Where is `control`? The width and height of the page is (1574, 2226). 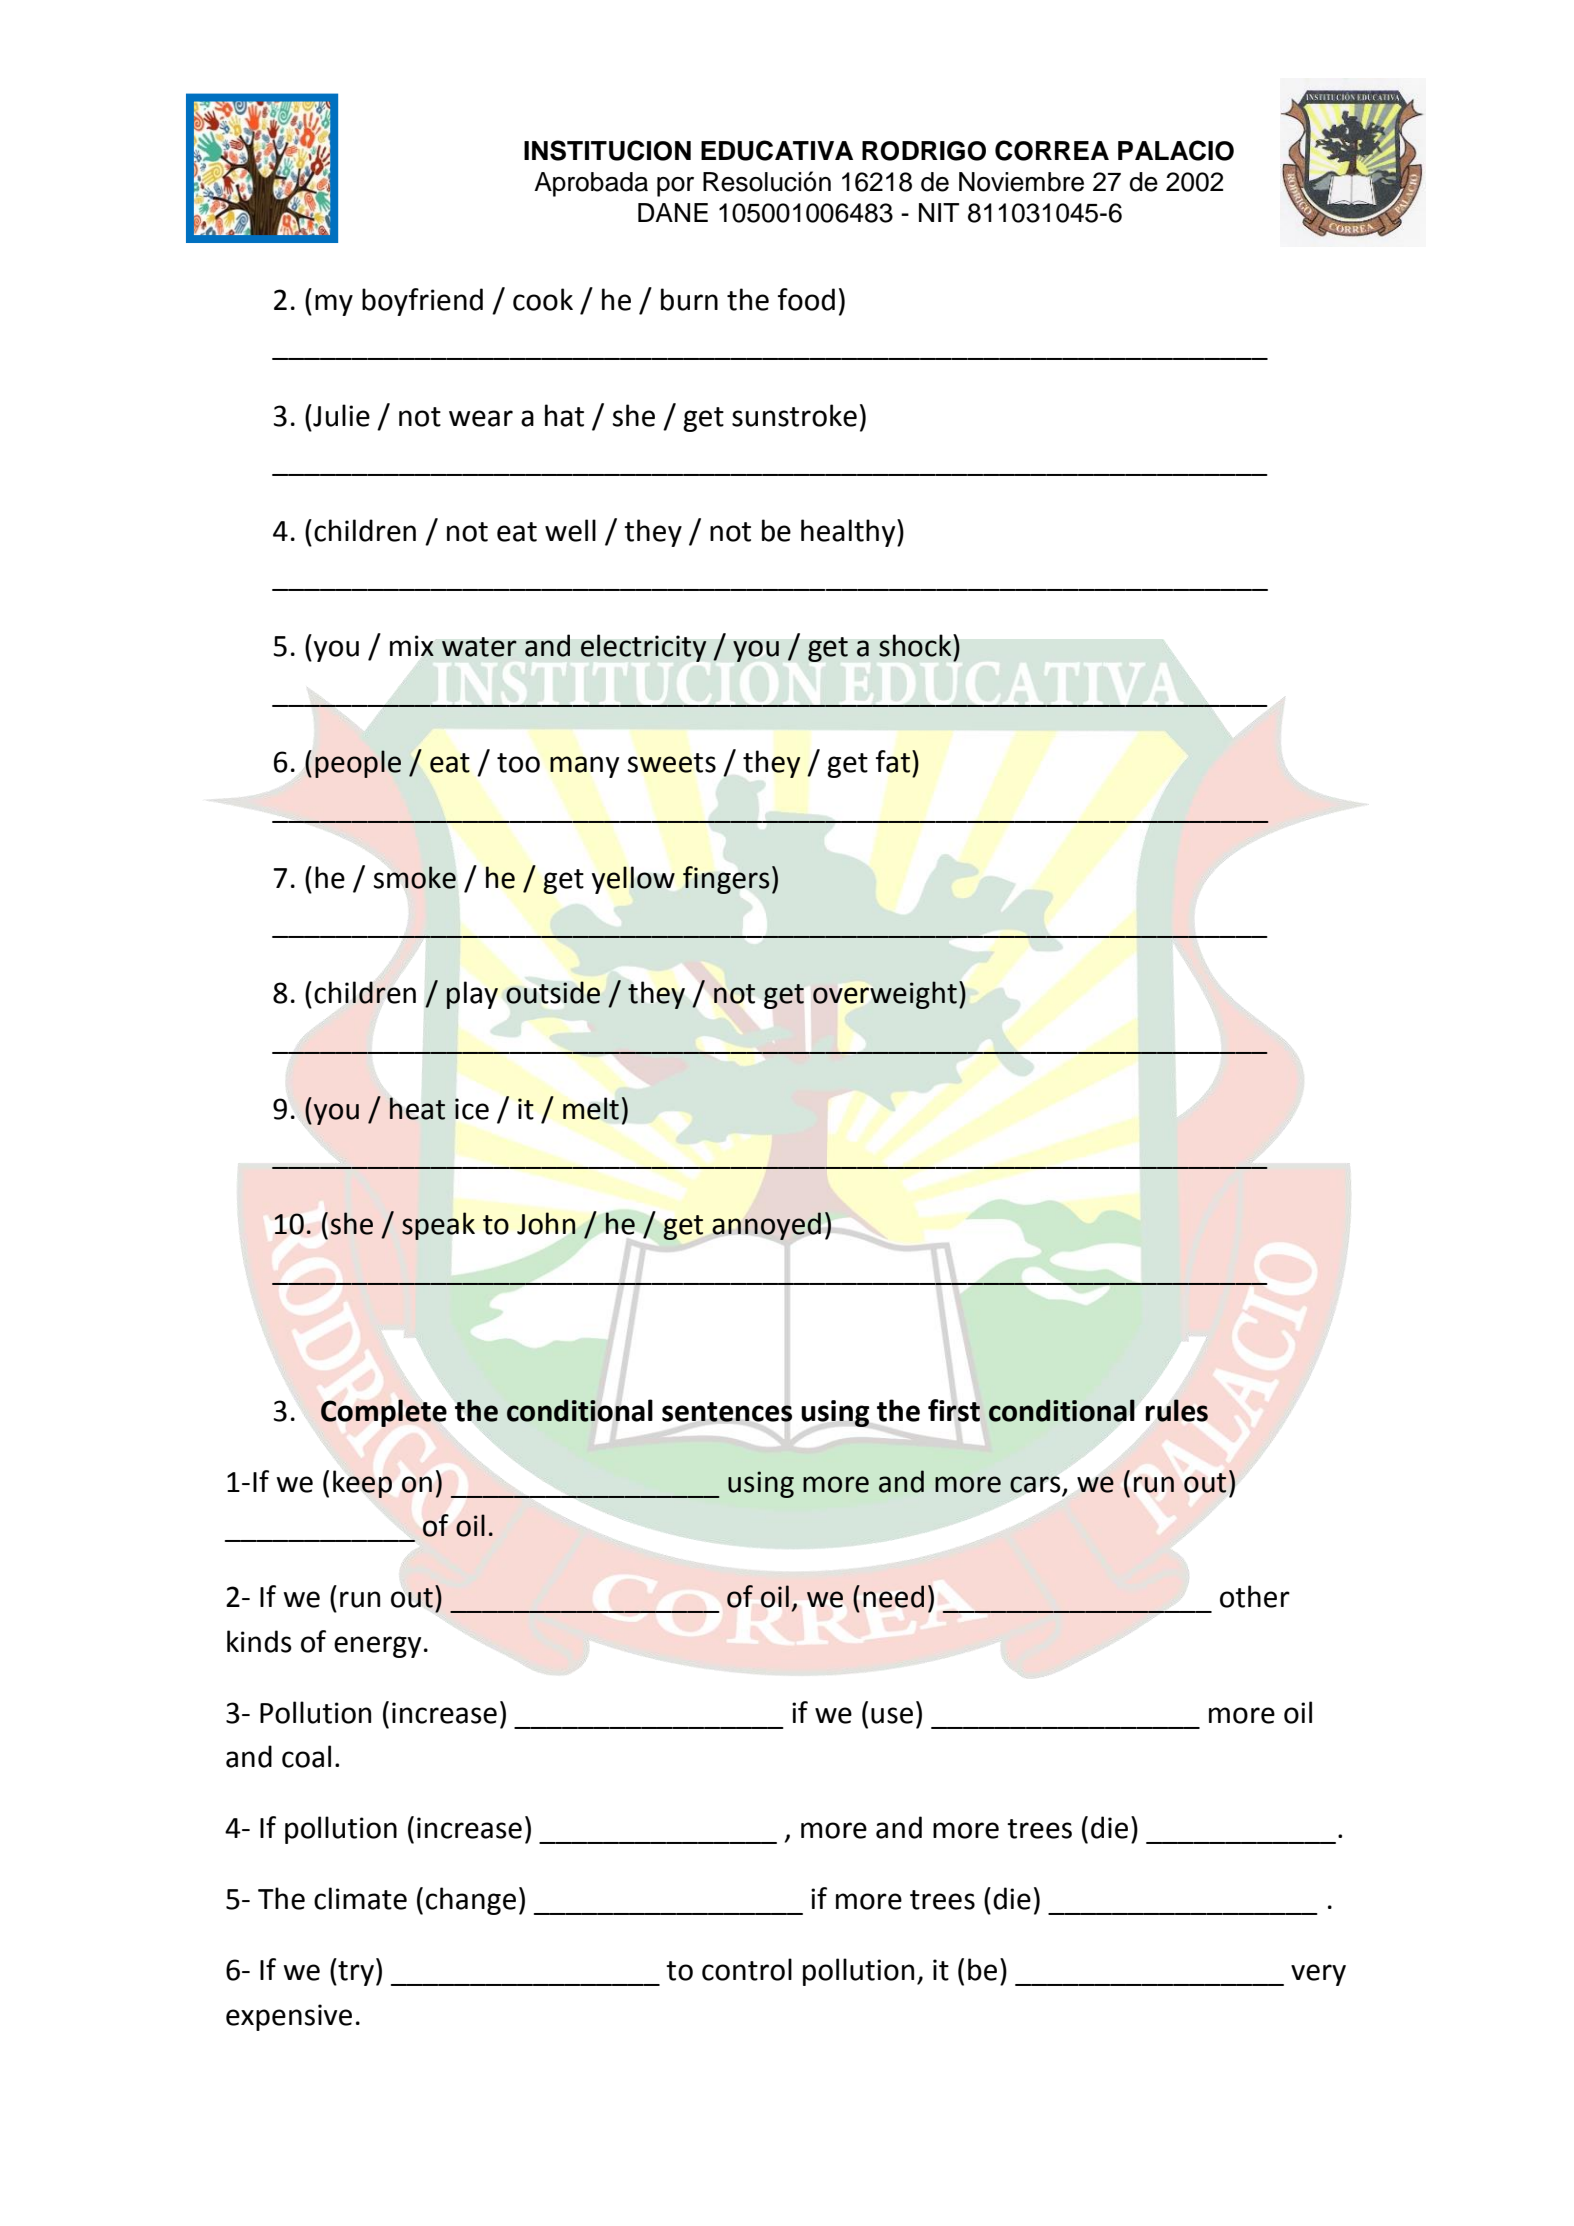 control is located at coordinates (747, 1969).
